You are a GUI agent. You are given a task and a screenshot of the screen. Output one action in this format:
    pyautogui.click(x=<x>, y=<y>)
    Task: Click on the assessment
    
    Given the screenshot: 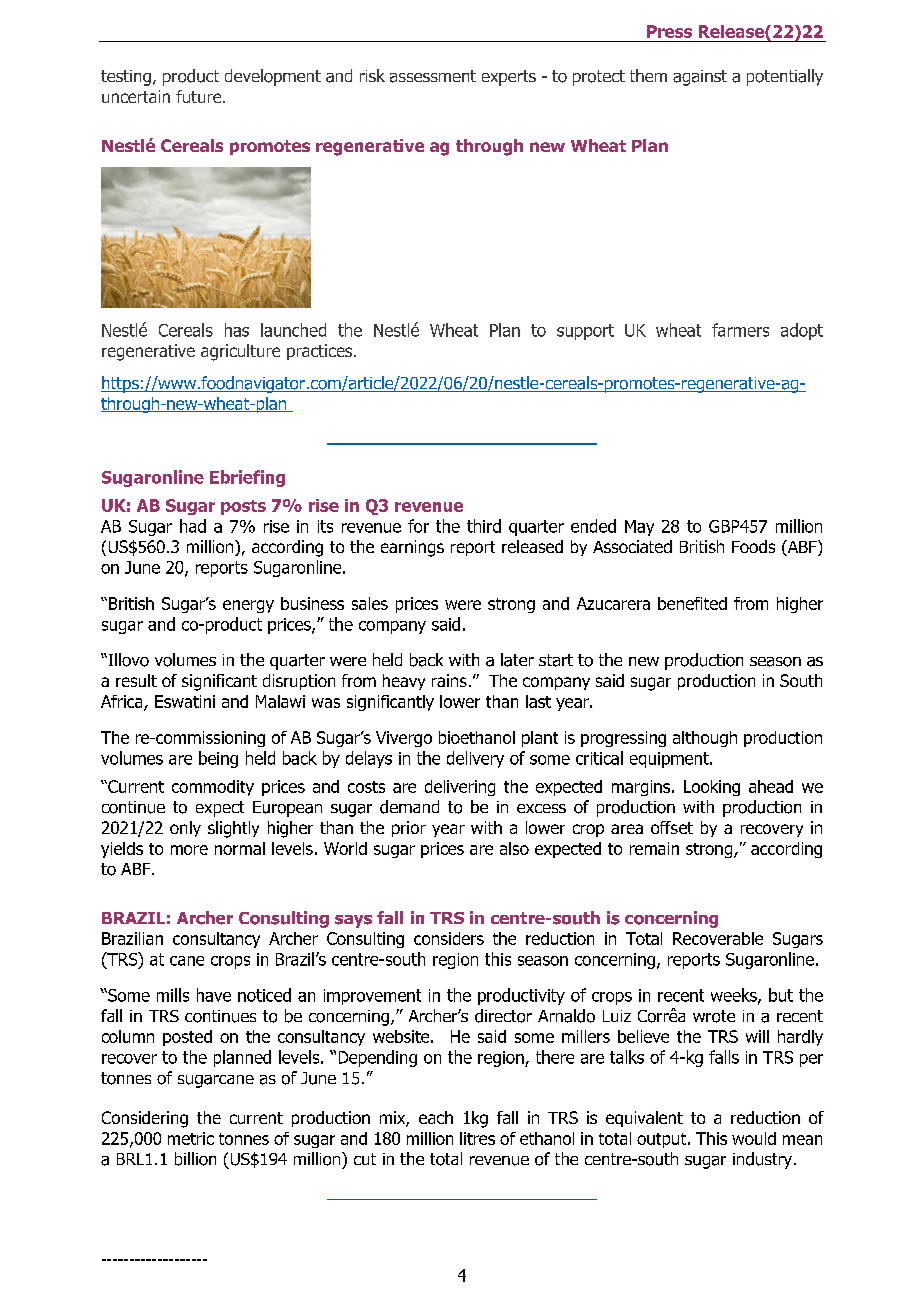 What is the action you would take?
    pyautogui.click(x=433, y=76)
